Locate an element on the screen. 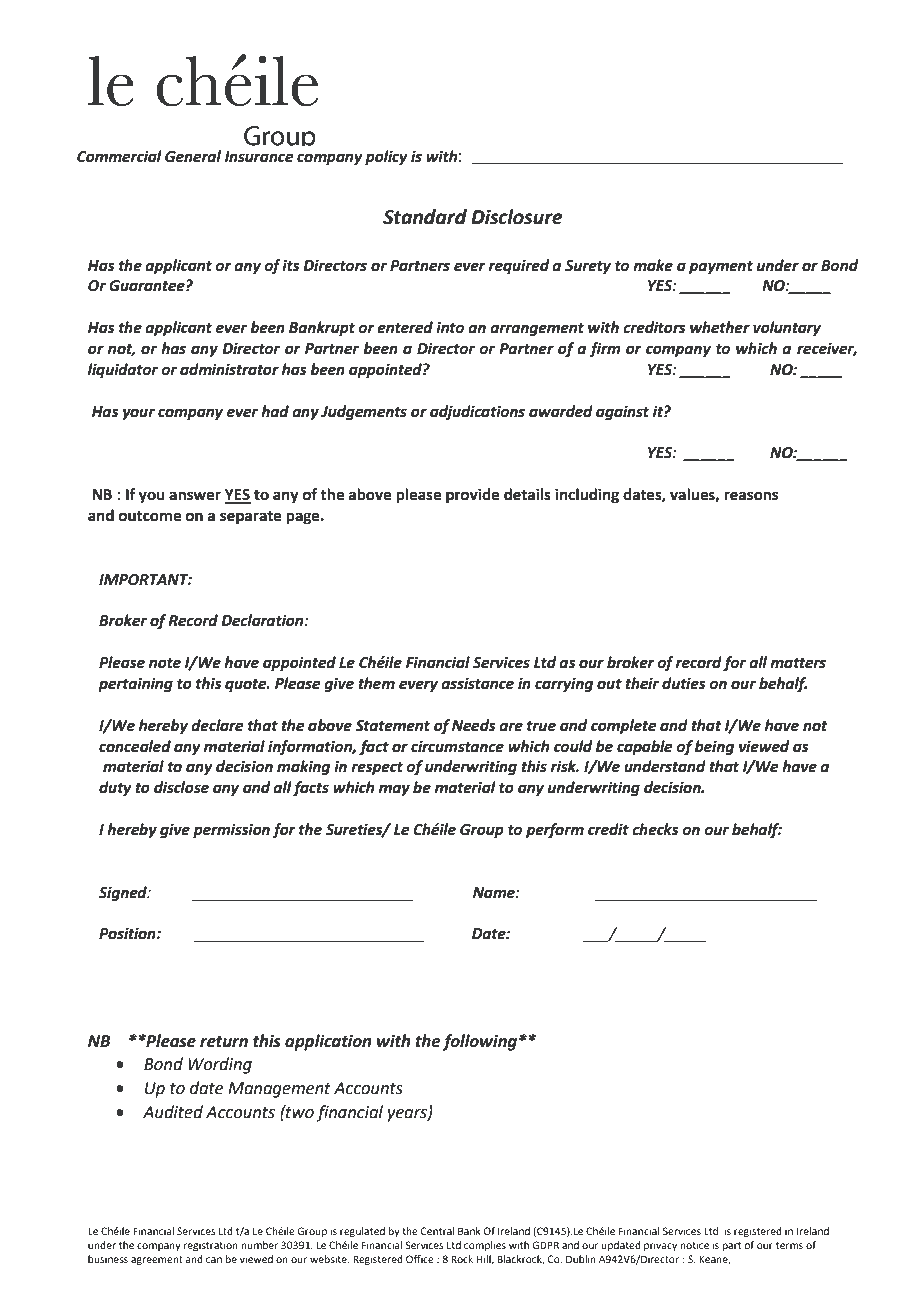 Image resolution: width=924 pixels, height=1308 pixels. declare is located at coordinates (217, 725).
